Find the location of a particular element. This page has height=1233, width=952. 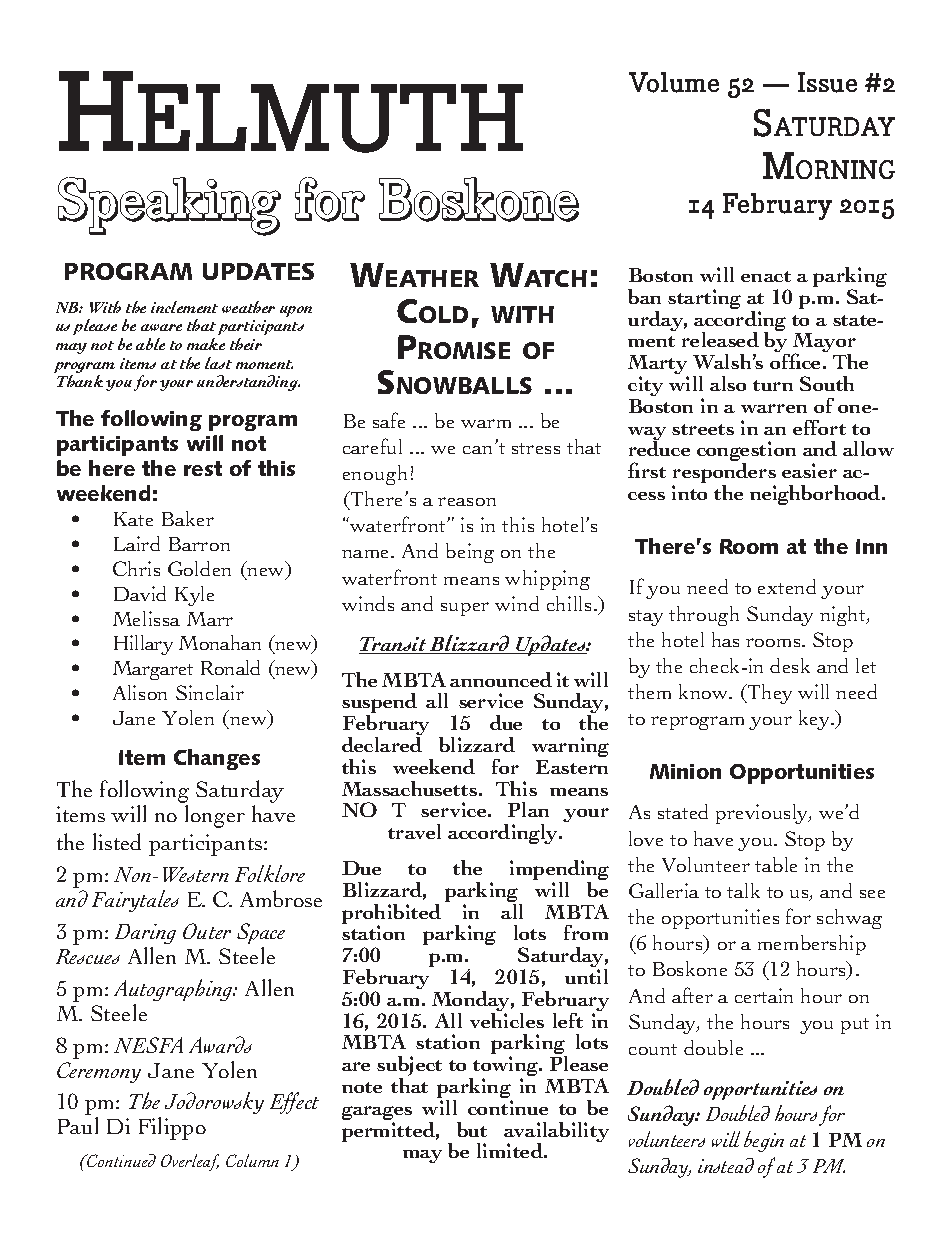

Issue is located at coordinates (827, 82).
